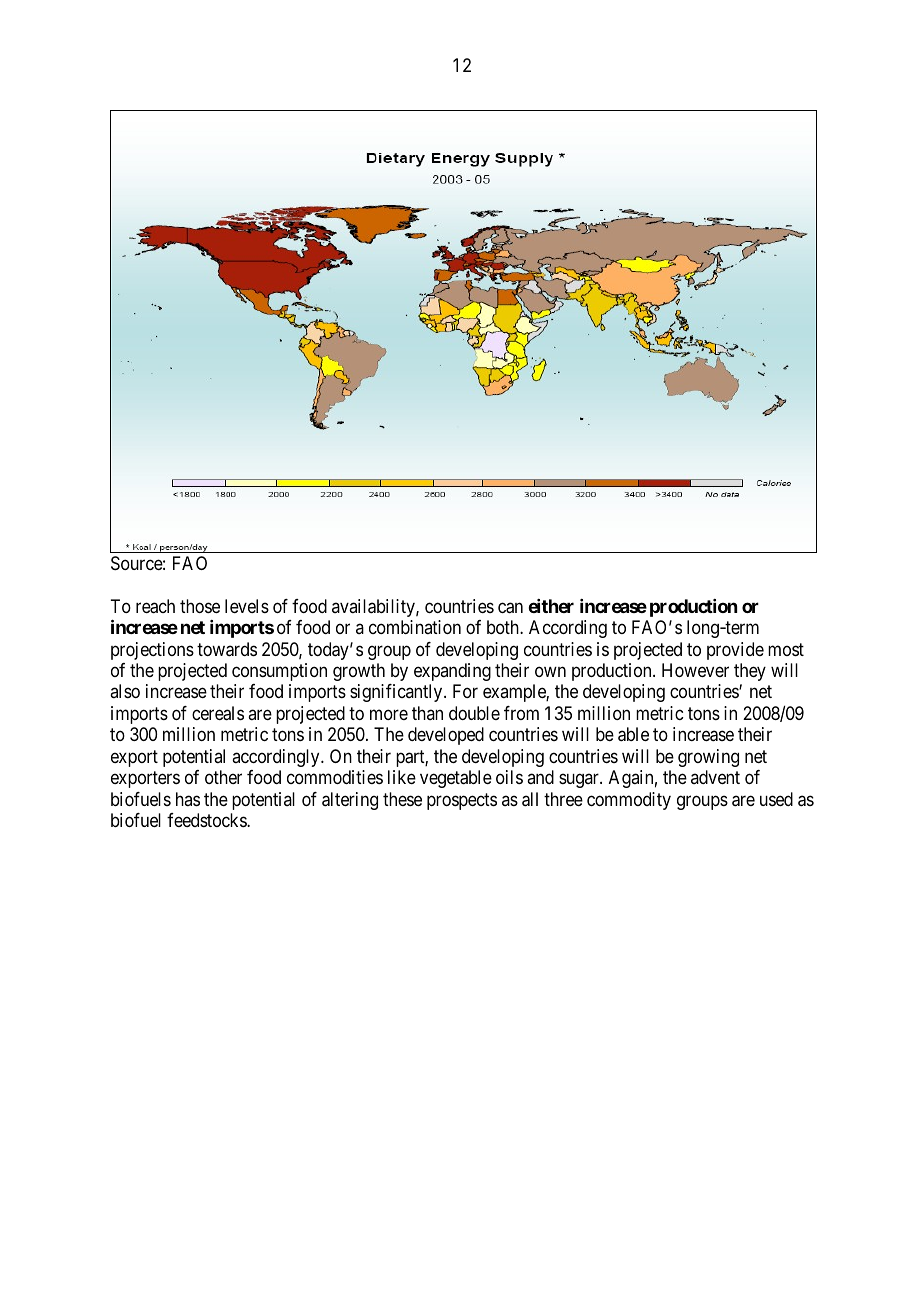 The width and height of the screenshot is (924, 1308). I want to click on double, so click(474, 713).
